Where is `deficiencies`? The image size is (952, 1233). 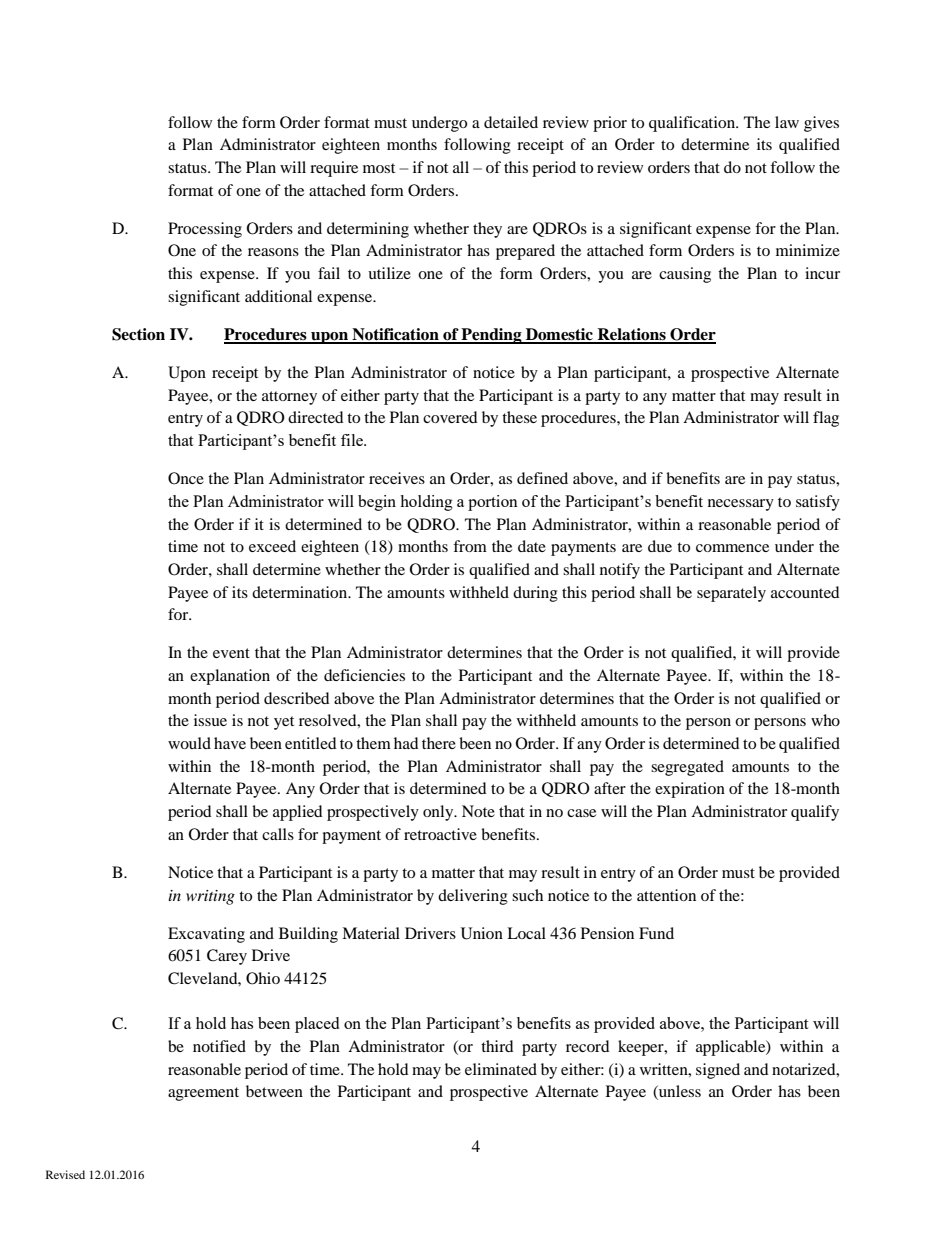
deficiencies is located at coordinates (364, 675).
